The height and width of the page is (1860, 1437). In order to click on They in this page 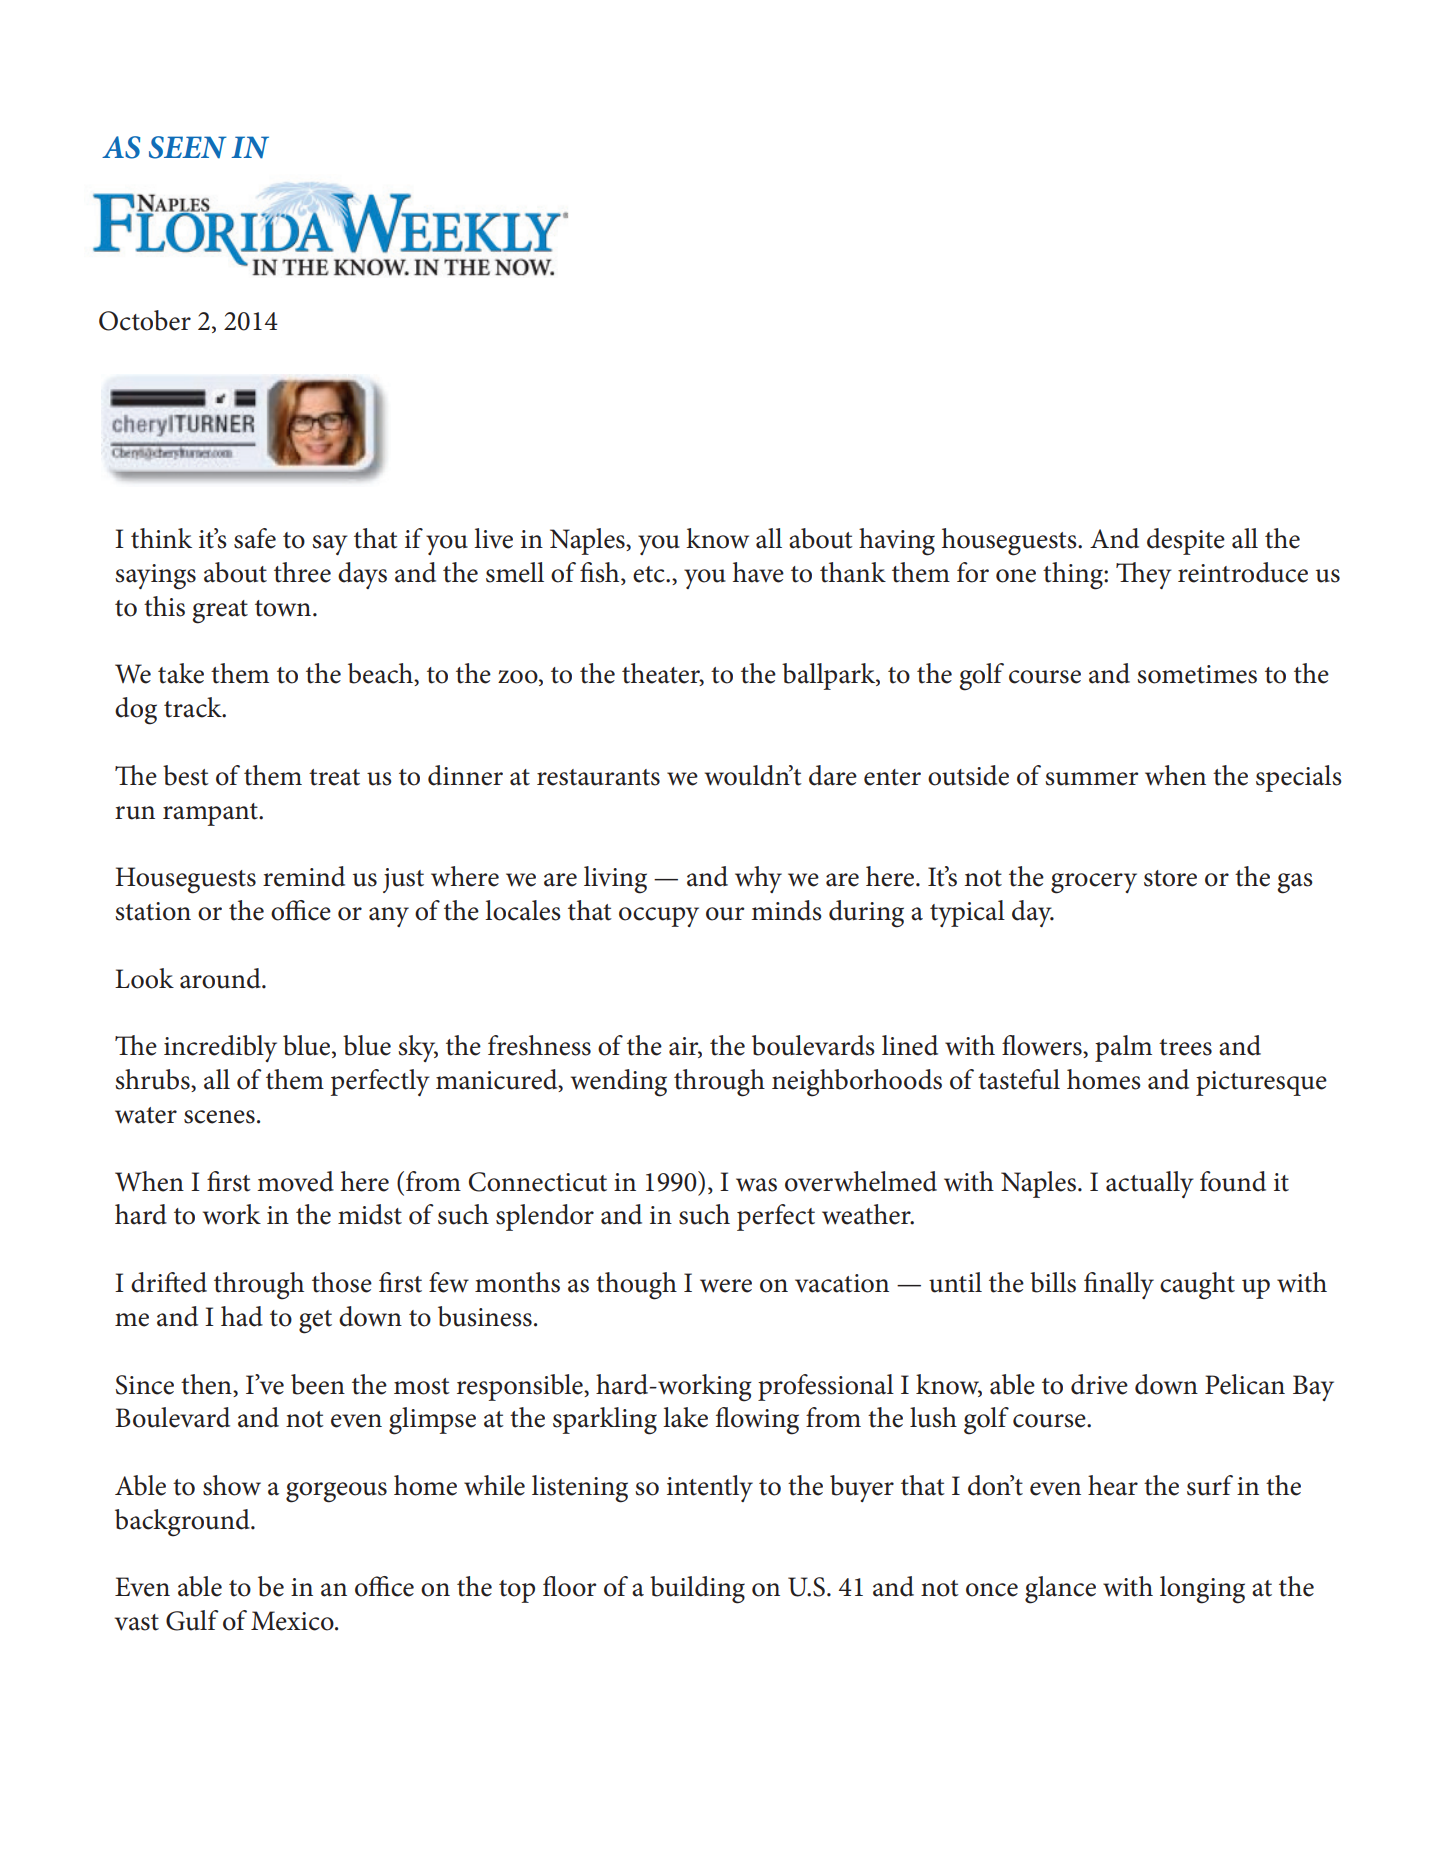, I will do `click(1144, 575)`.
